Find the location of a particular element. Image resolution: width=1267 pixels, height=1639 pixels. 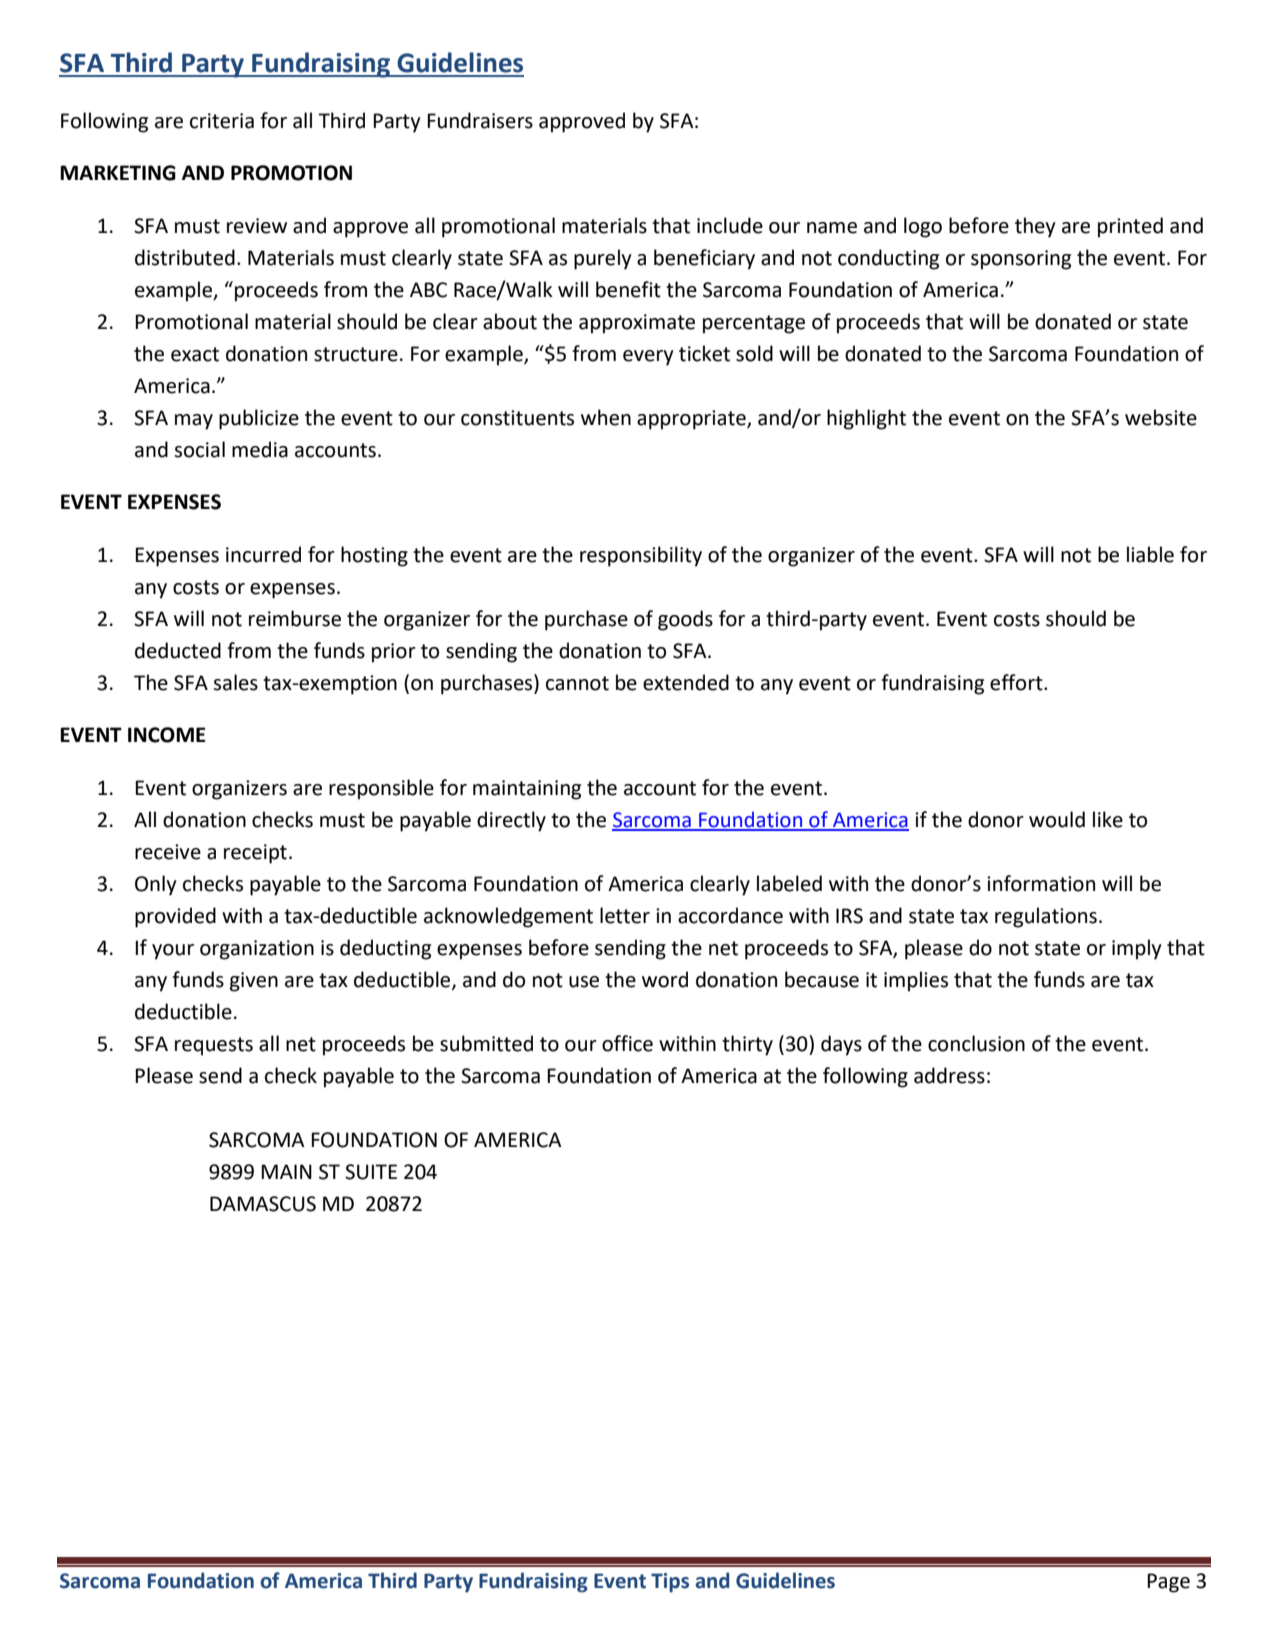

they is located at coordinates (1035, 227).
